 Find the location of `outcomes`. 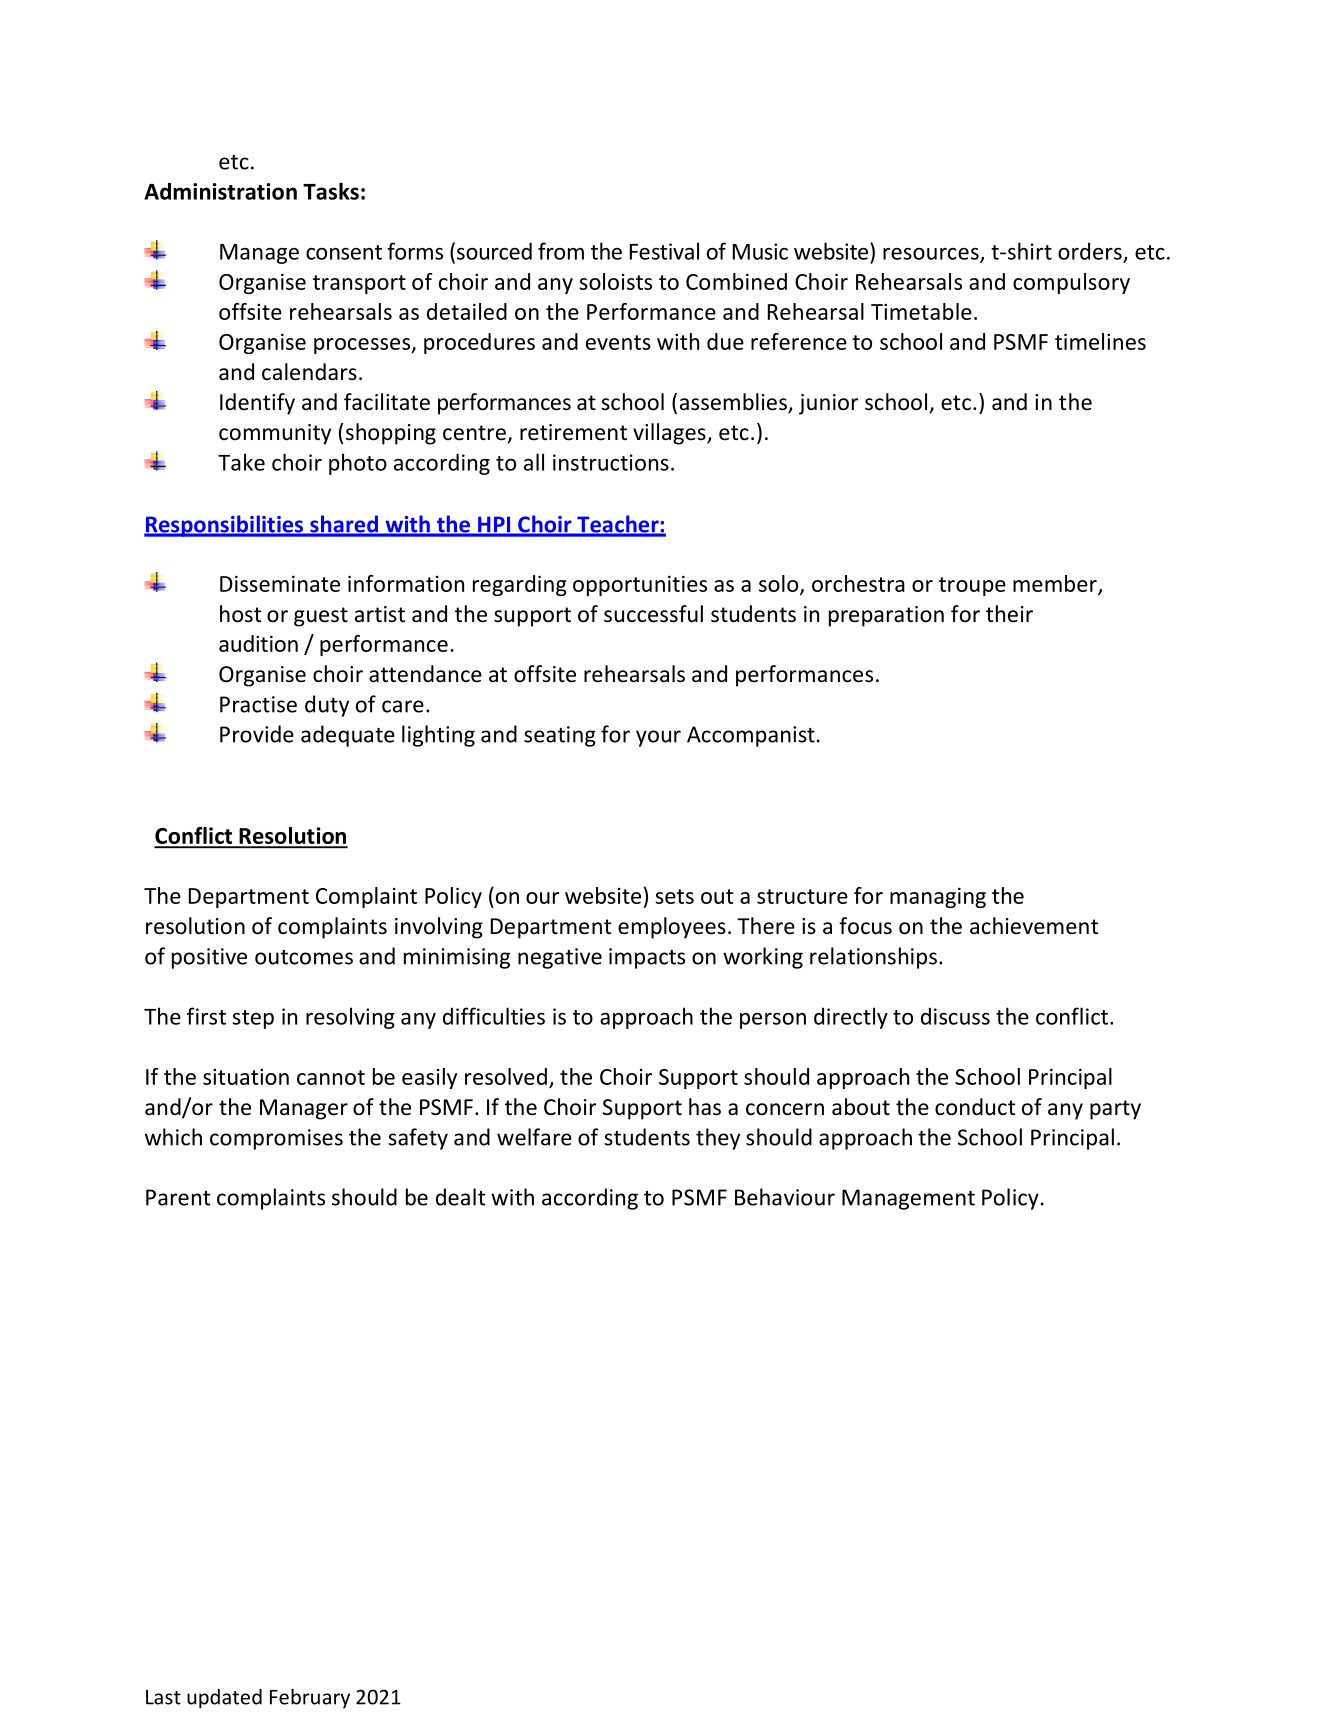

outcomes is located at coordinates (304, 957).
